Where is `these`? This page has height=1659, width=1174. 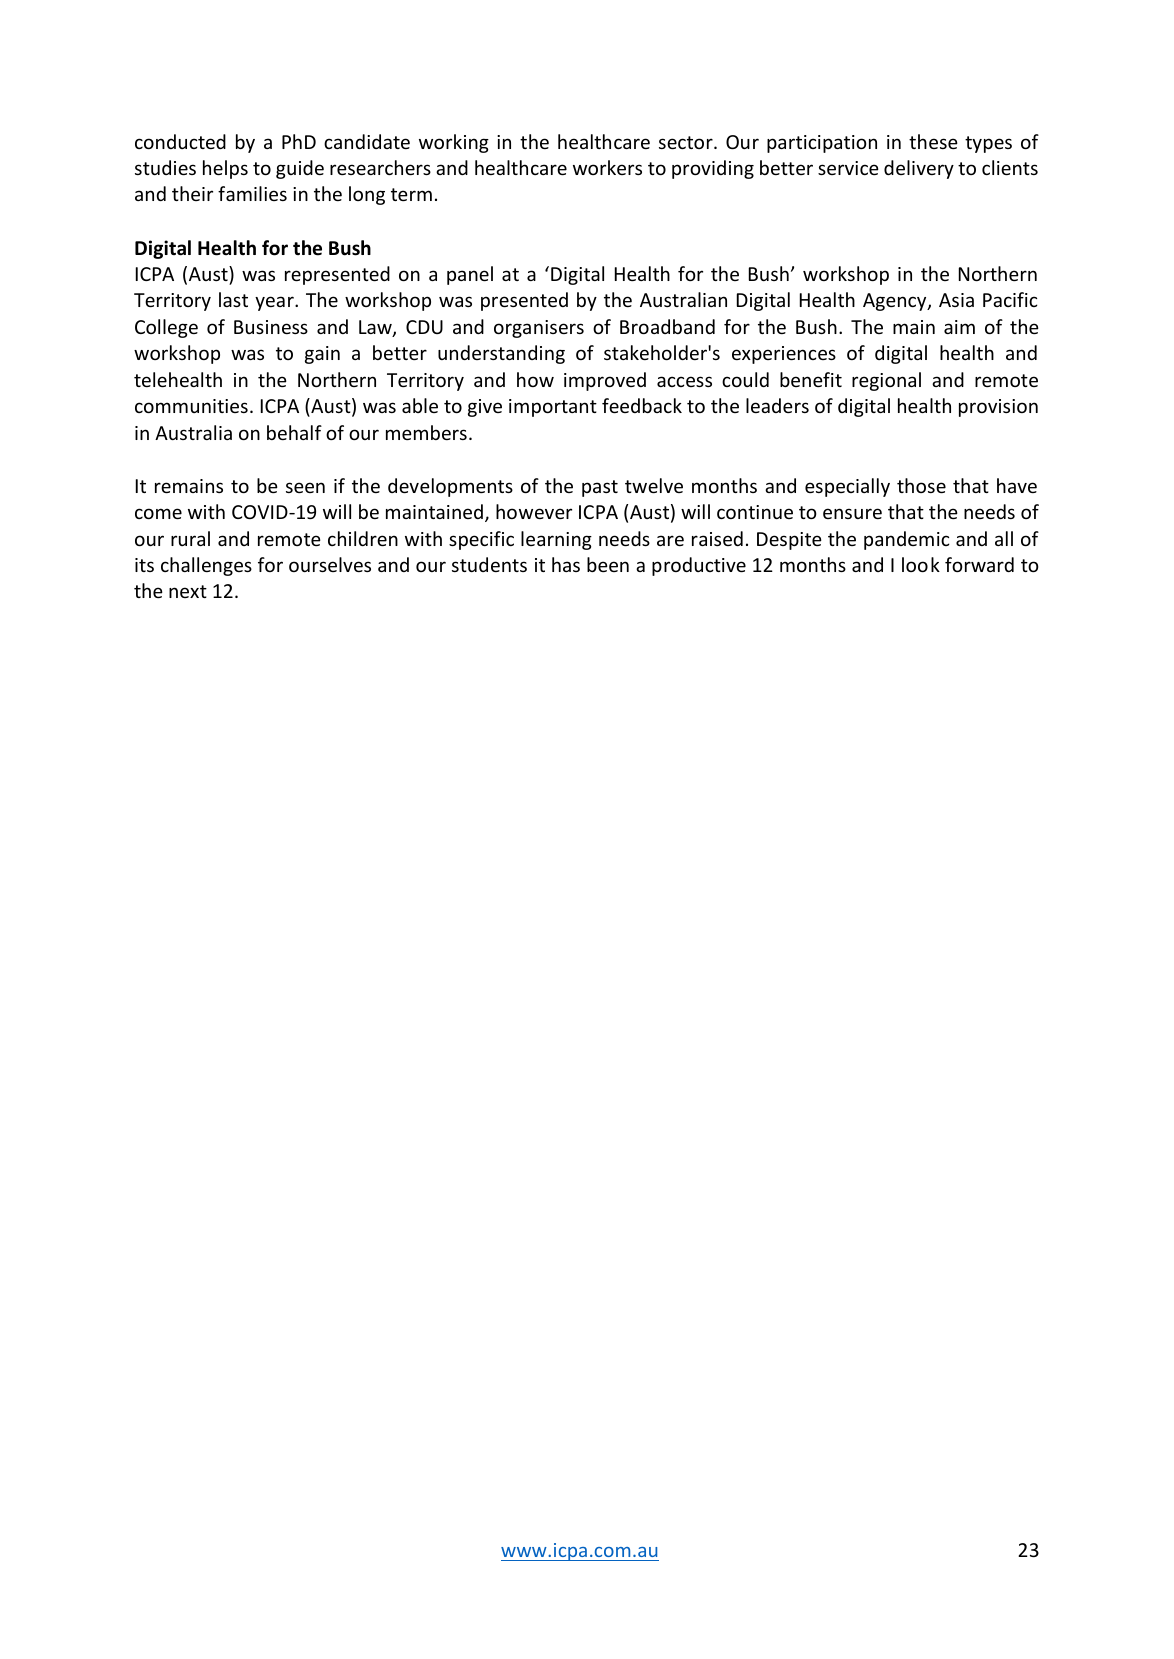
these is located at coordinates (933, 141).
